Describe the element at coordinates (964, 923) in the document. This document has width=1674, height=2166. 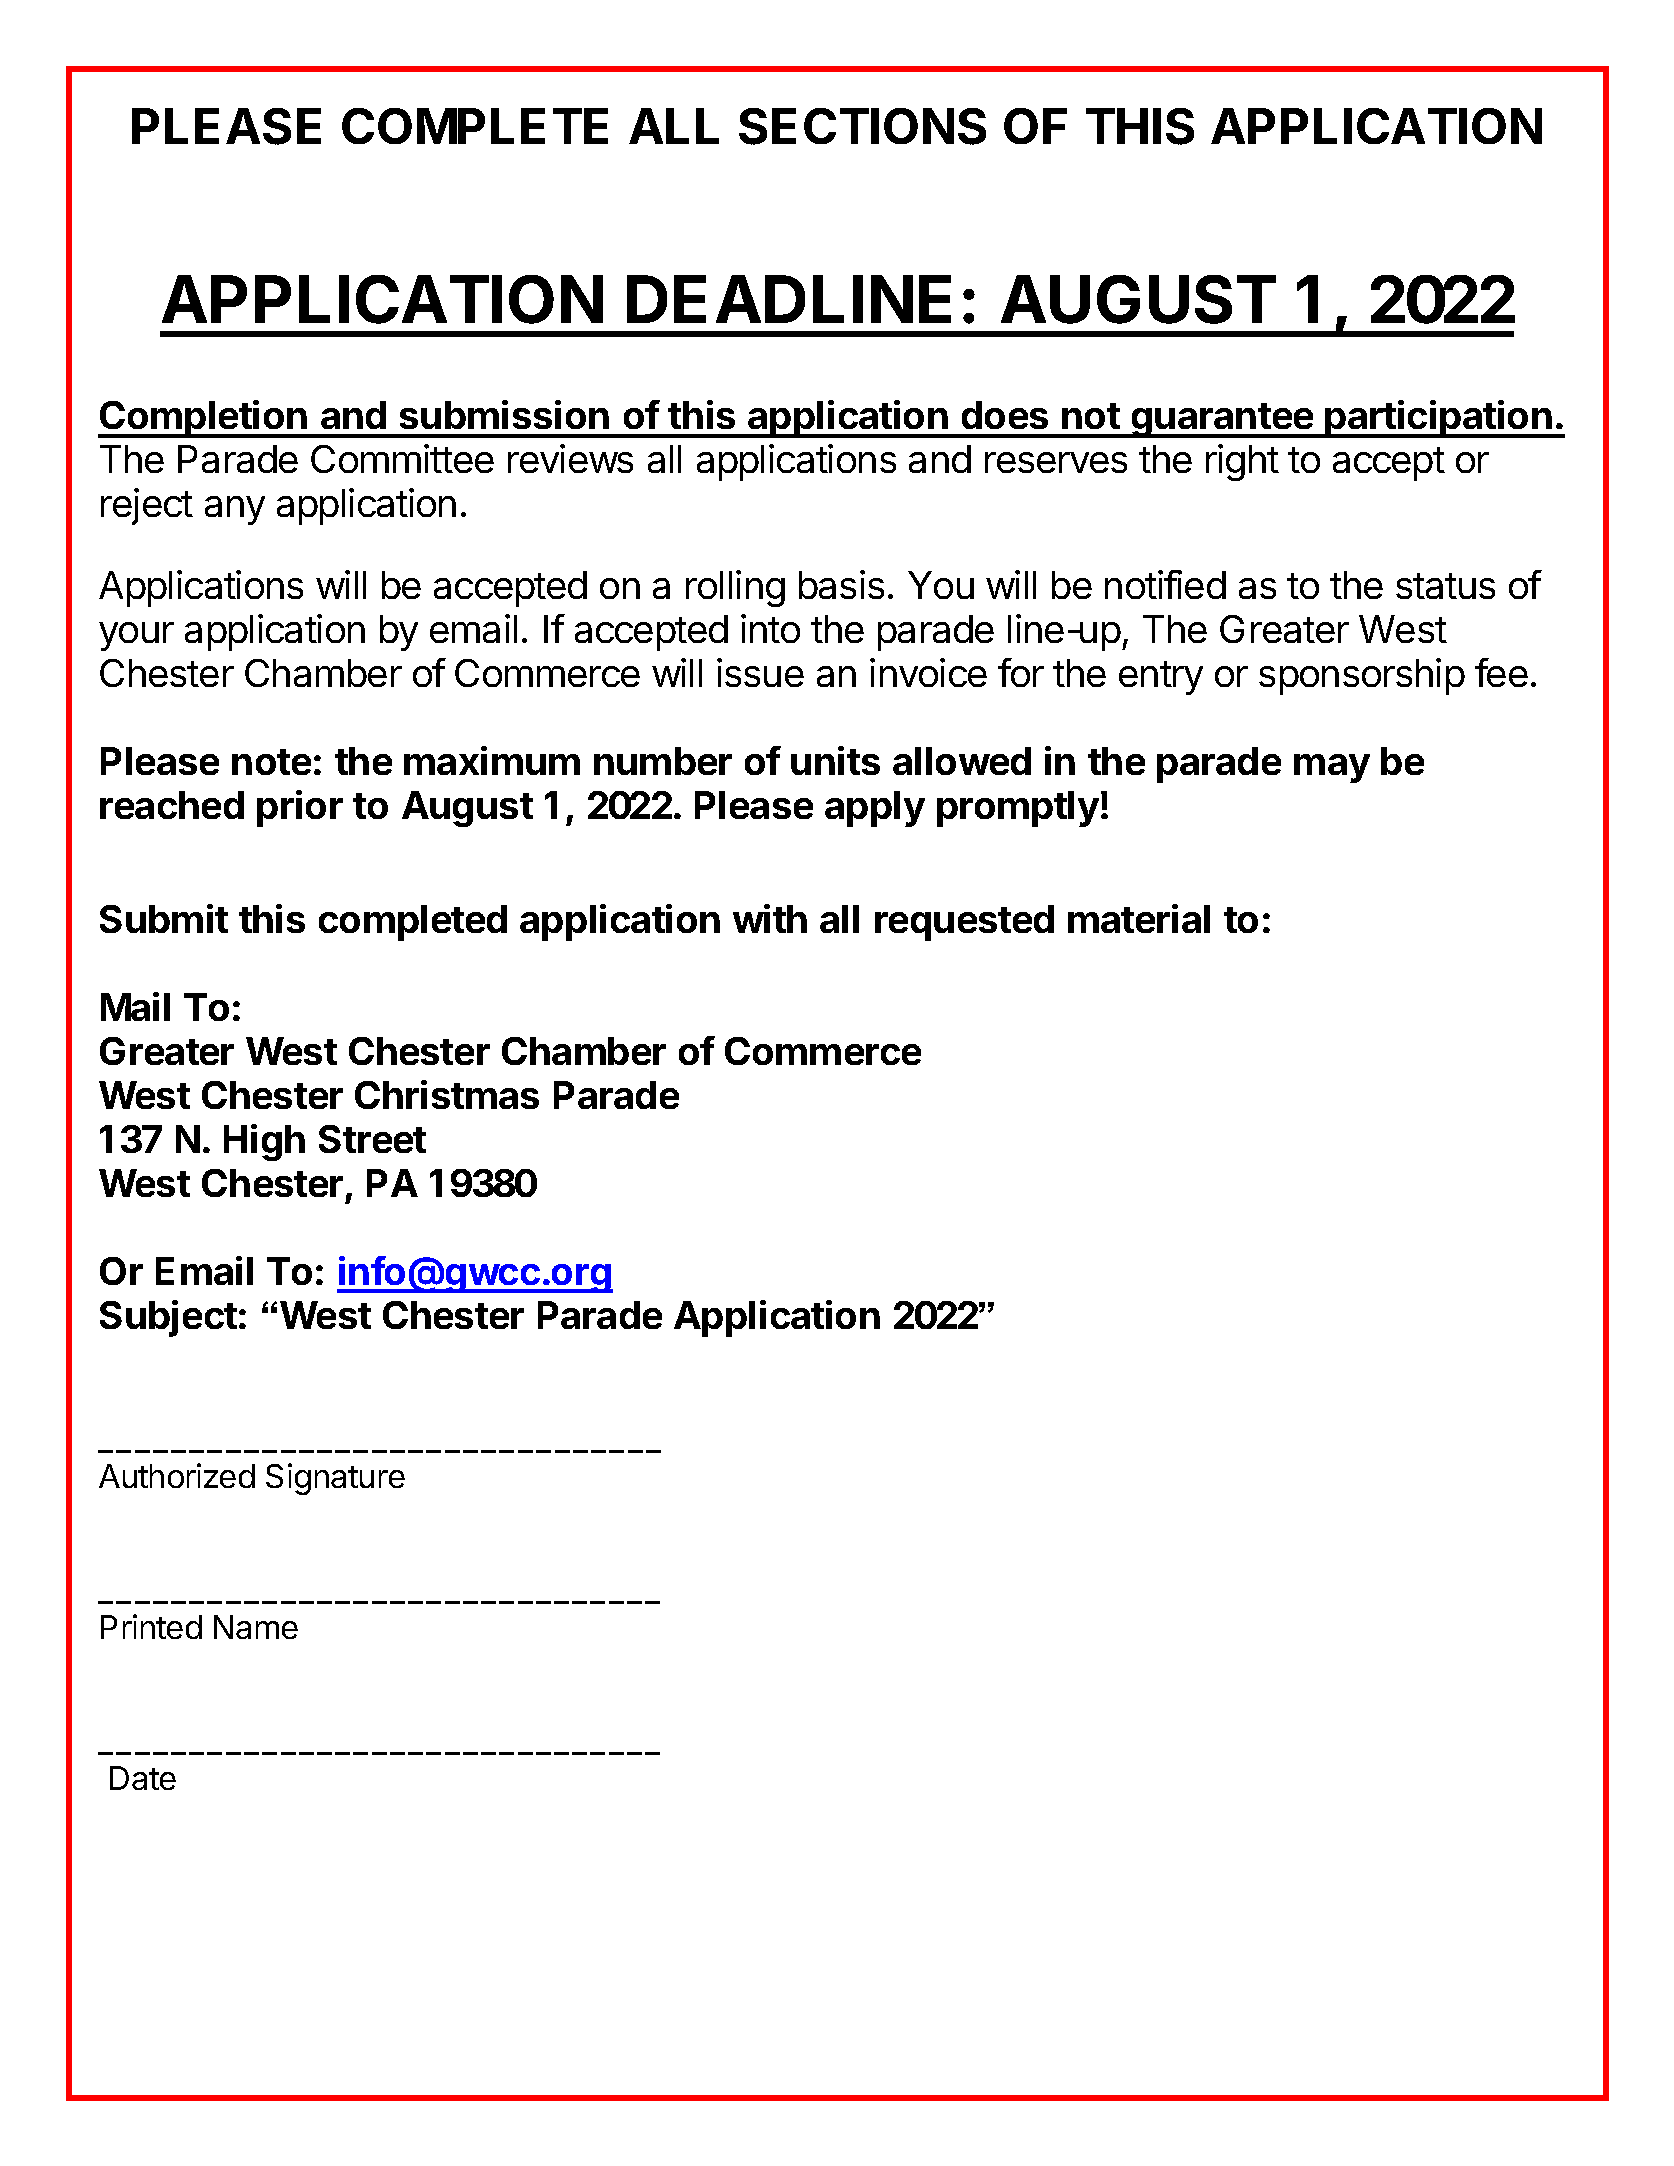
I see `requested` at that location.
